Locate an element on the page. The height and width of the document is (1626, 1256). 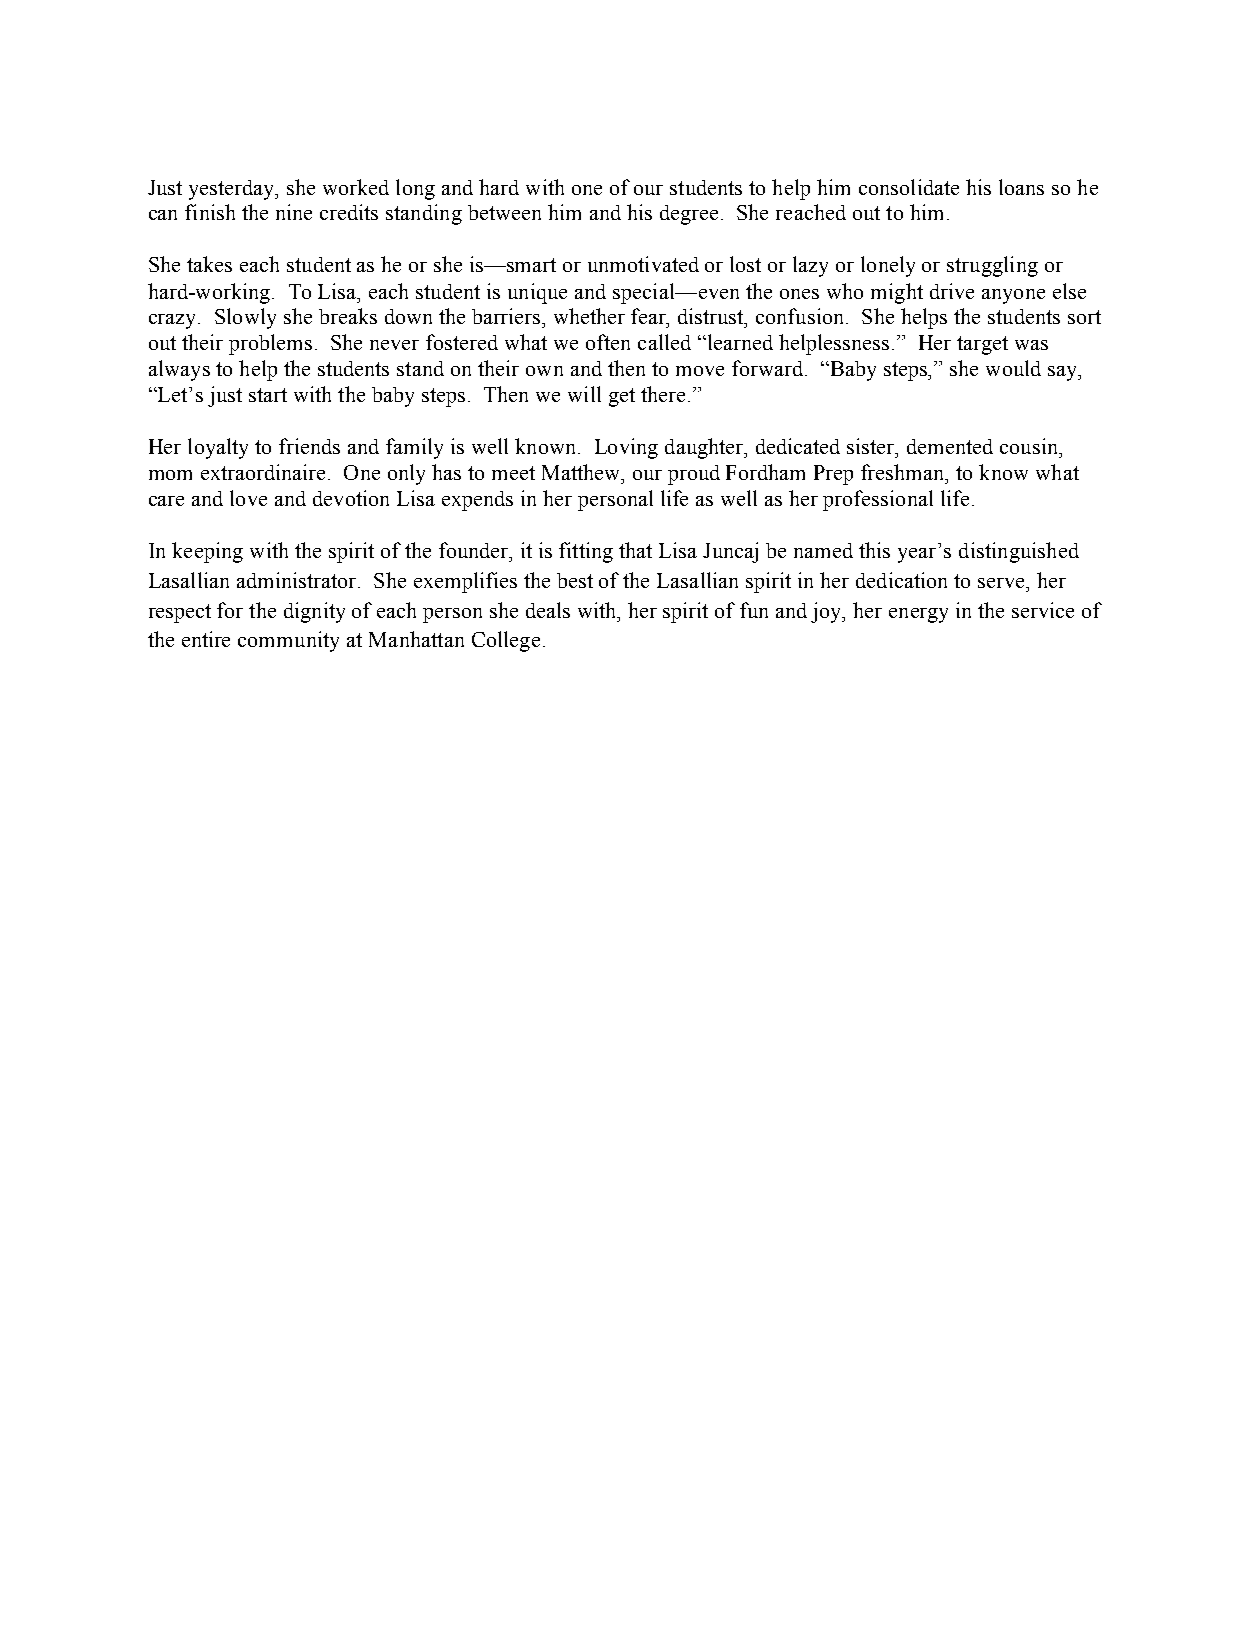
takes is located at coordinates (209, 264).
